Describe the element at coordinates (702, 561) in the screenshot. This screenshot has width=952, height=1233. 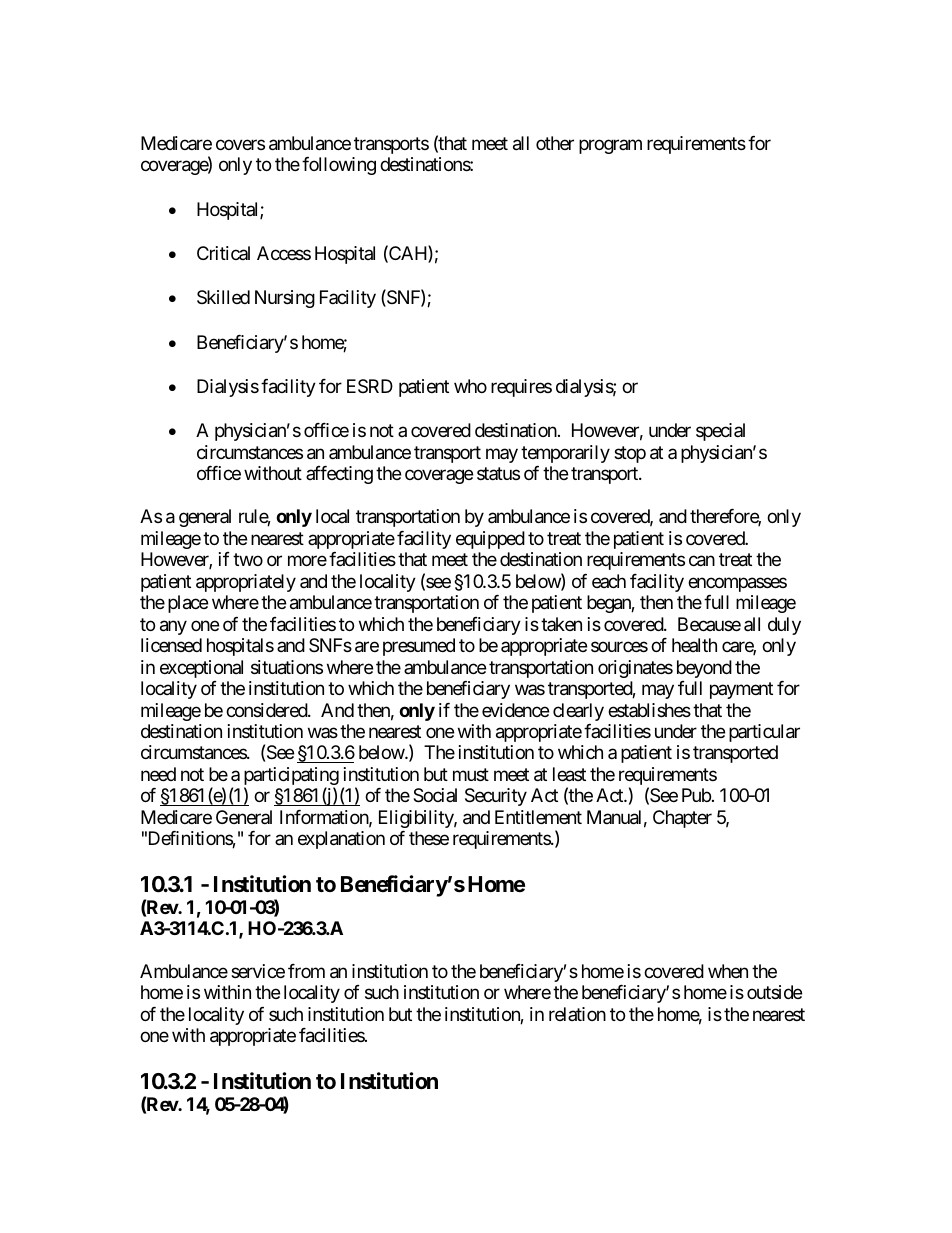
I see `can` at that location.
